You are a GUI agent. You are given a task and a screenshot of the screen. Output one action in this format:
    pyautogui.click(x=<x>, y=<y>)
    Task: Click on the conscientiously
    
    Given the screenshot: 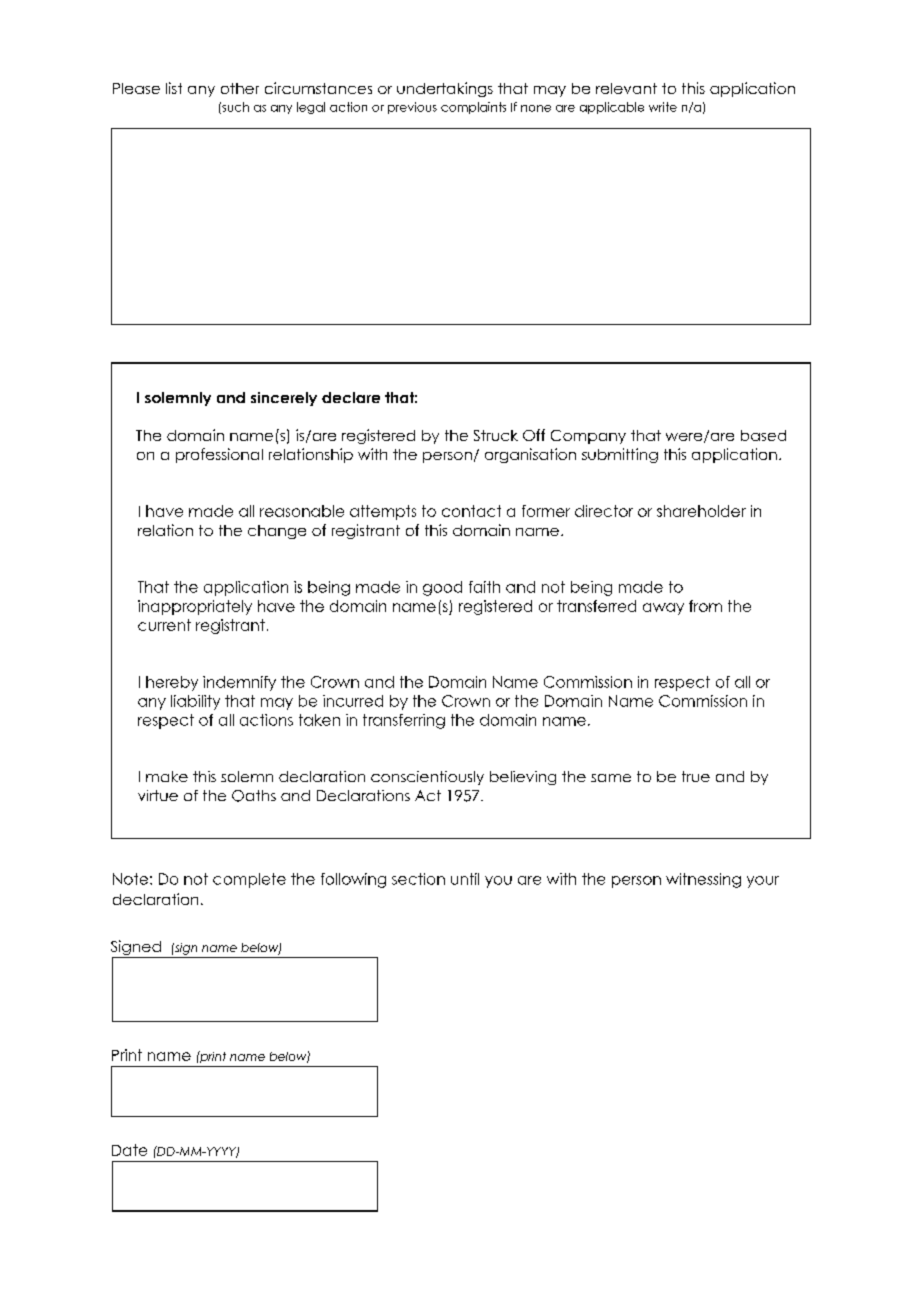 What is the action you would take?
    pyautogui.click(x=427, y=778)
